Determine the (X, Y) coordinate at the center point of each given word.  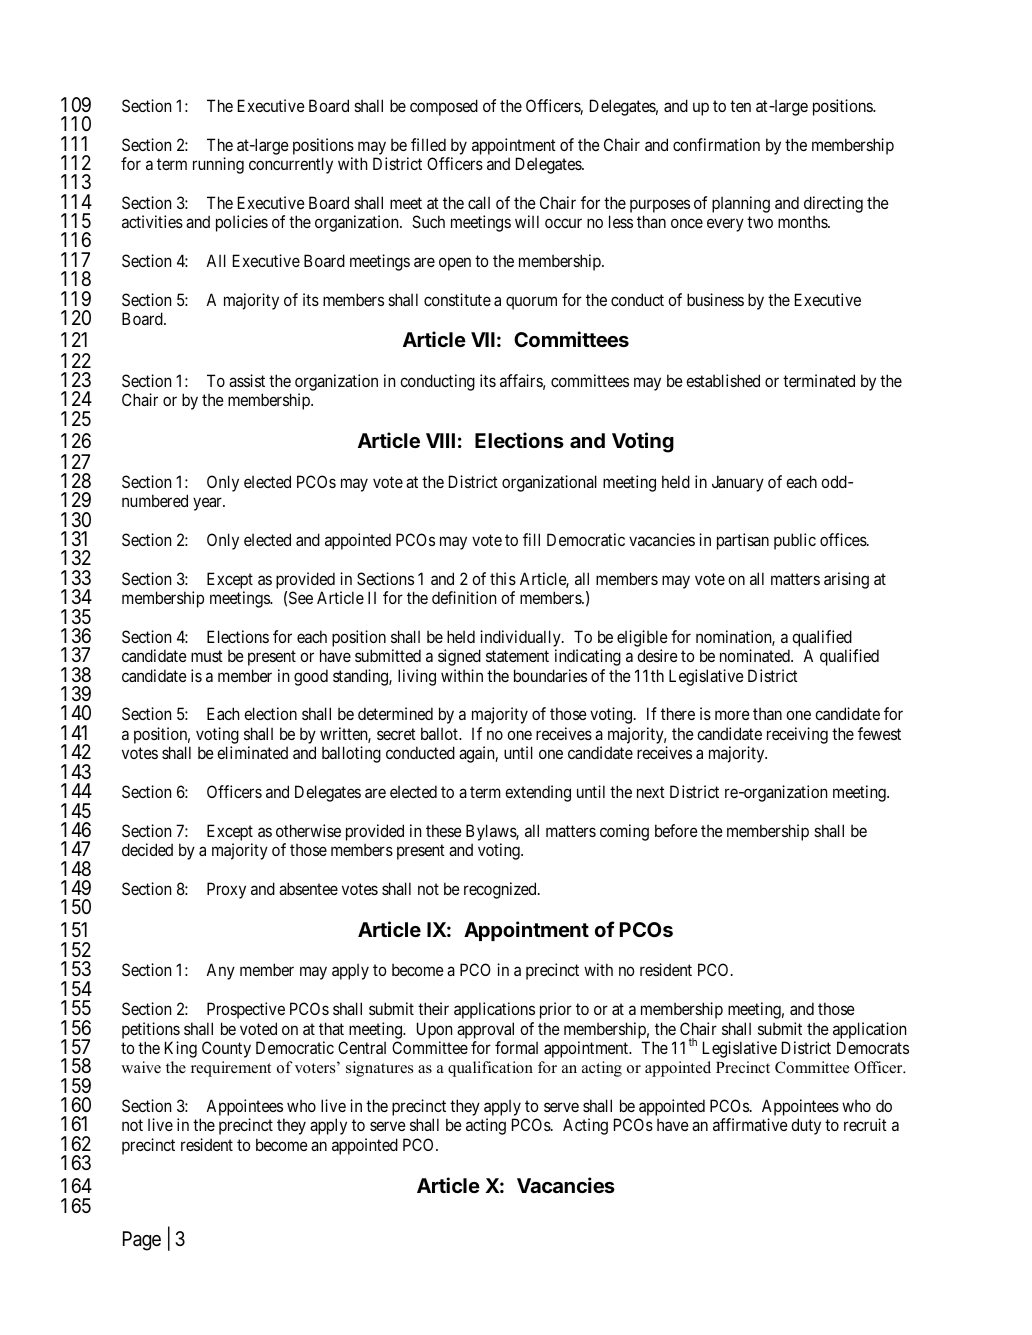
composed (444, 107)
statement (517, 656)
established (723, 380)
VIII (440, 440)
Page (142, 1241)
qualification (490, 1069)
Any (220, 971)
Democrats (873, 1047)
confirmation (716, 144)
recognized (501, 890)
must (207, 656)
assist (247, 380)
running (218, 165)
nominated (756, 655)
